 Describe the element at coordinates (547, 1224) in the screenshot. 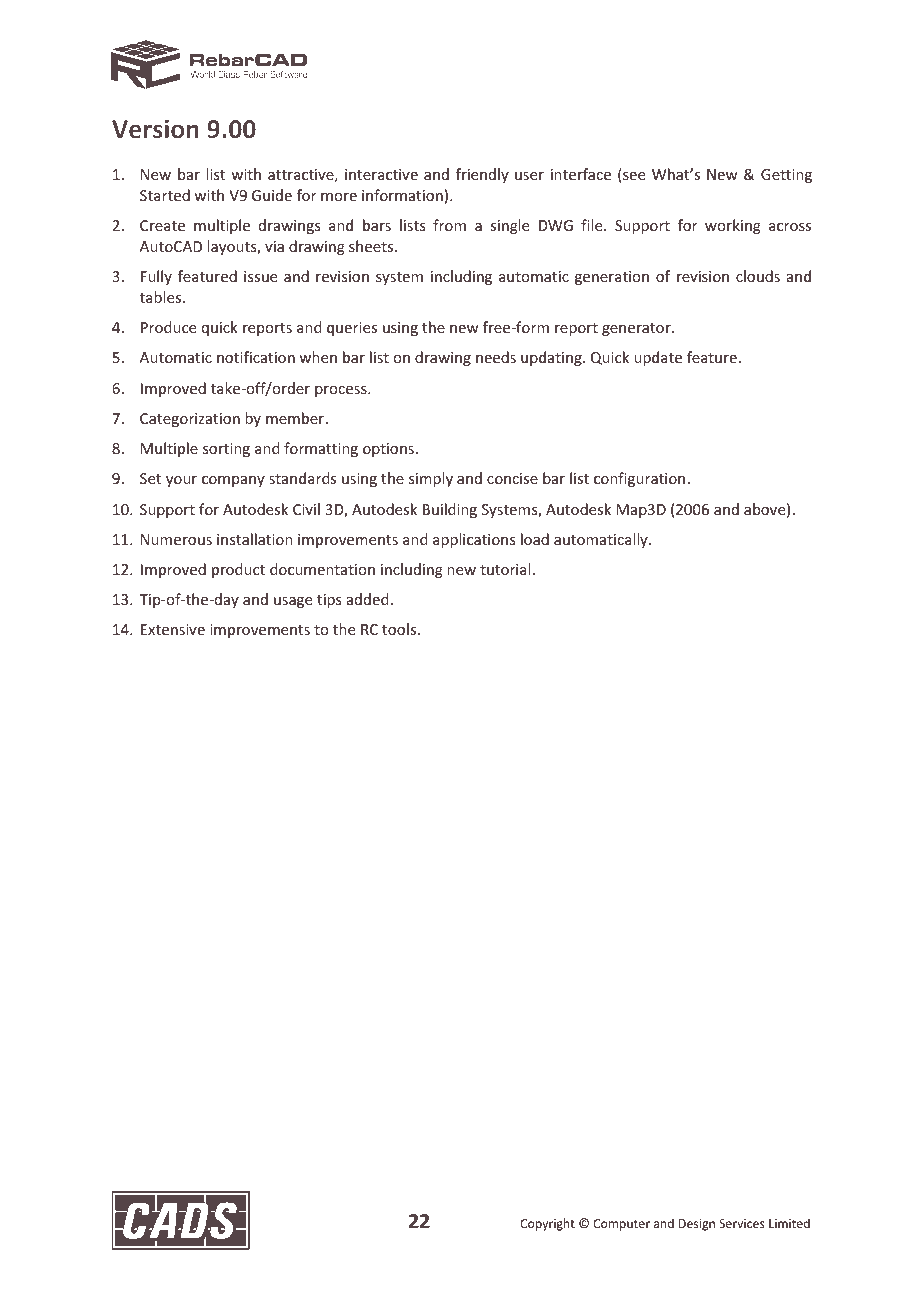

I see `Copyright` at that location.
